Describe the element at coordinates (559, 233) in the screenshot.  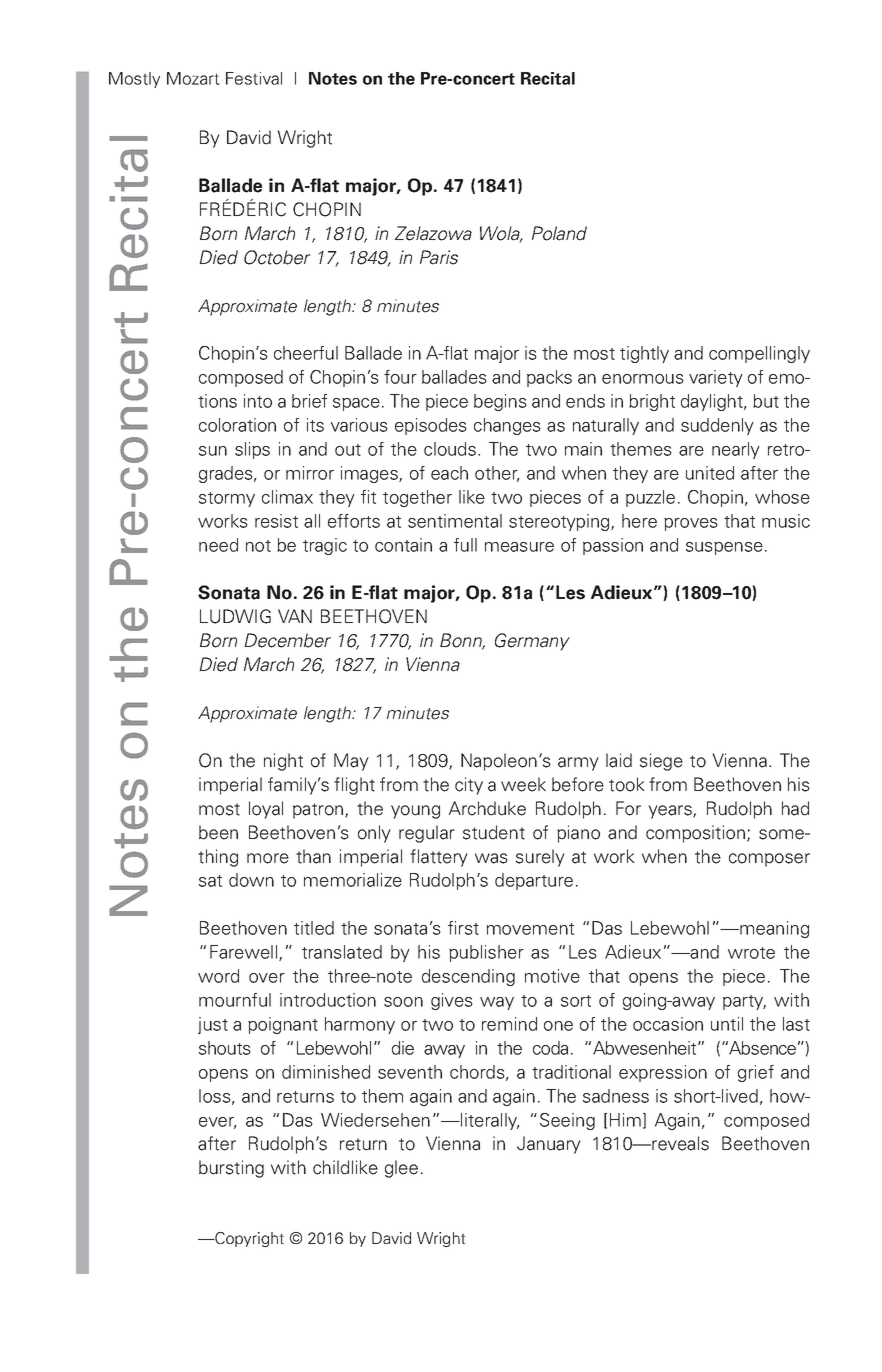
I see `Poland` at that location.
